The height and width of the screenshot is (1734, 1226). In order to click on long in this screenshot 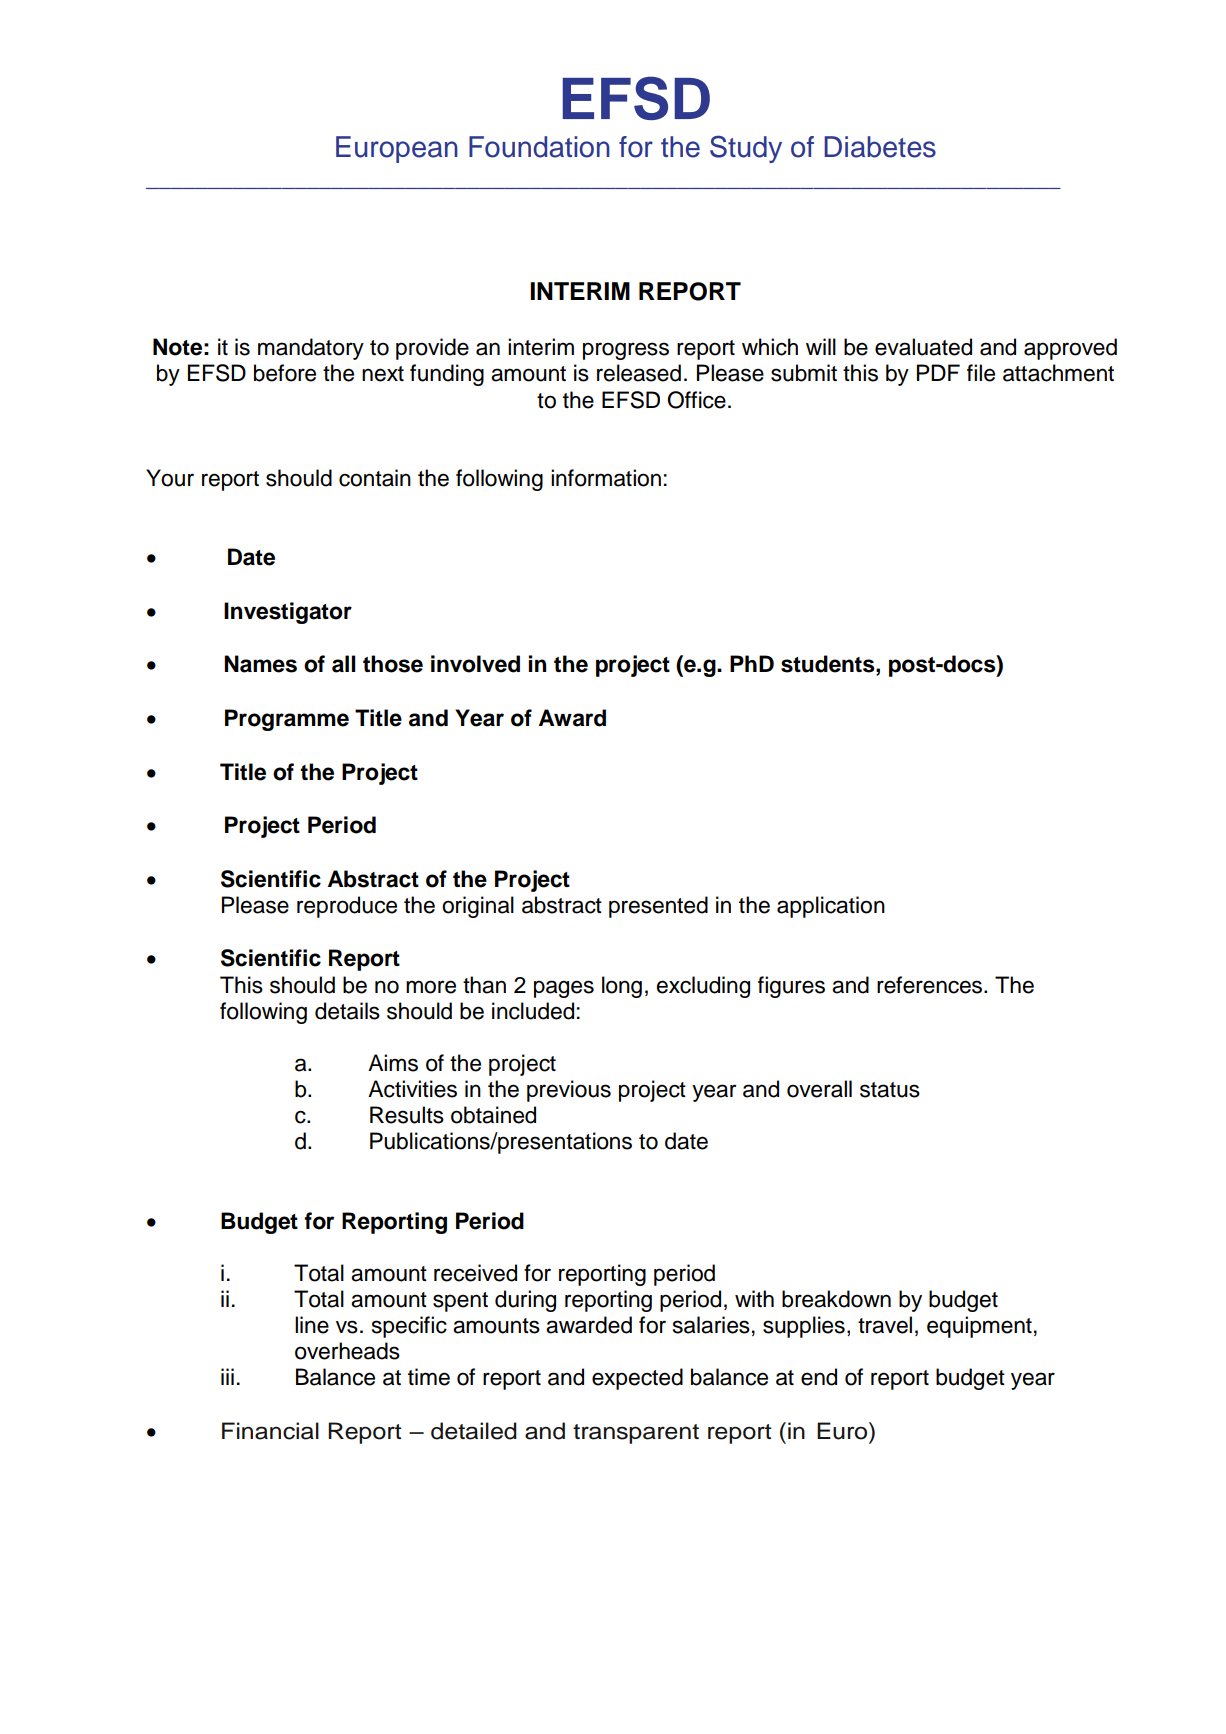, I will do `click(622, 987)`.
